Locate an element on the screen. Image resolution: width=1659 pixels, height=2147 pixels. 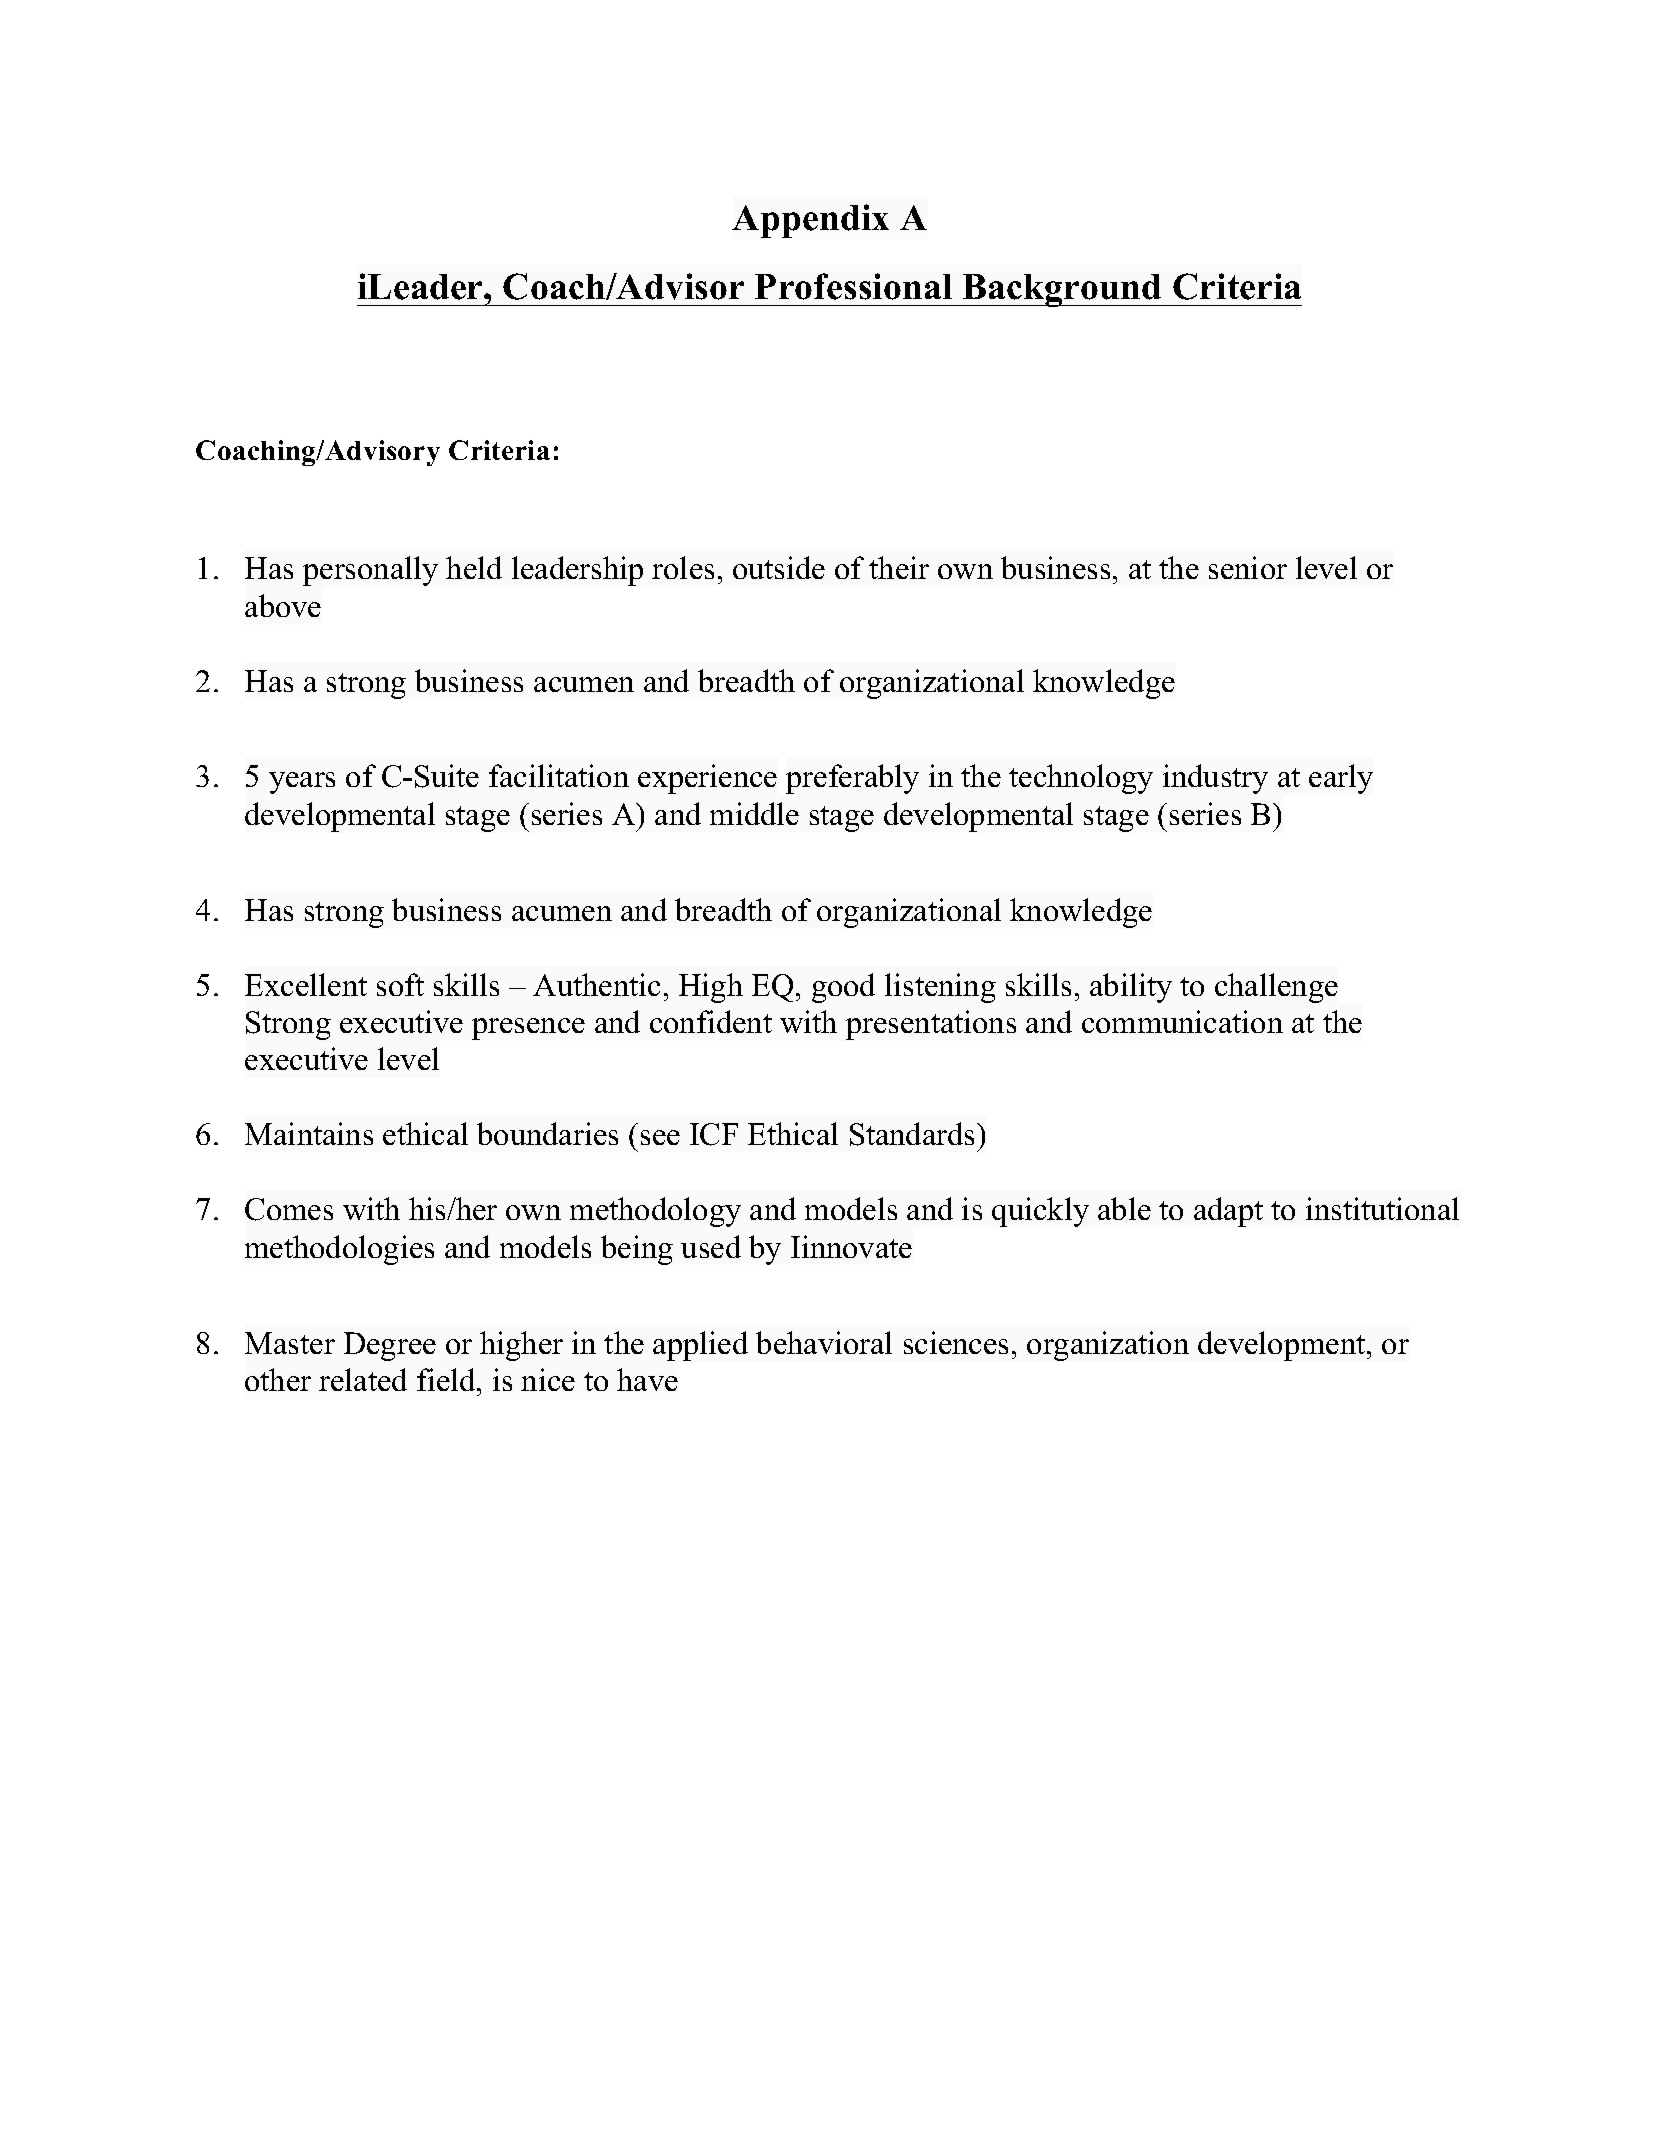
Degree is located at coordinates (390, 1346).
